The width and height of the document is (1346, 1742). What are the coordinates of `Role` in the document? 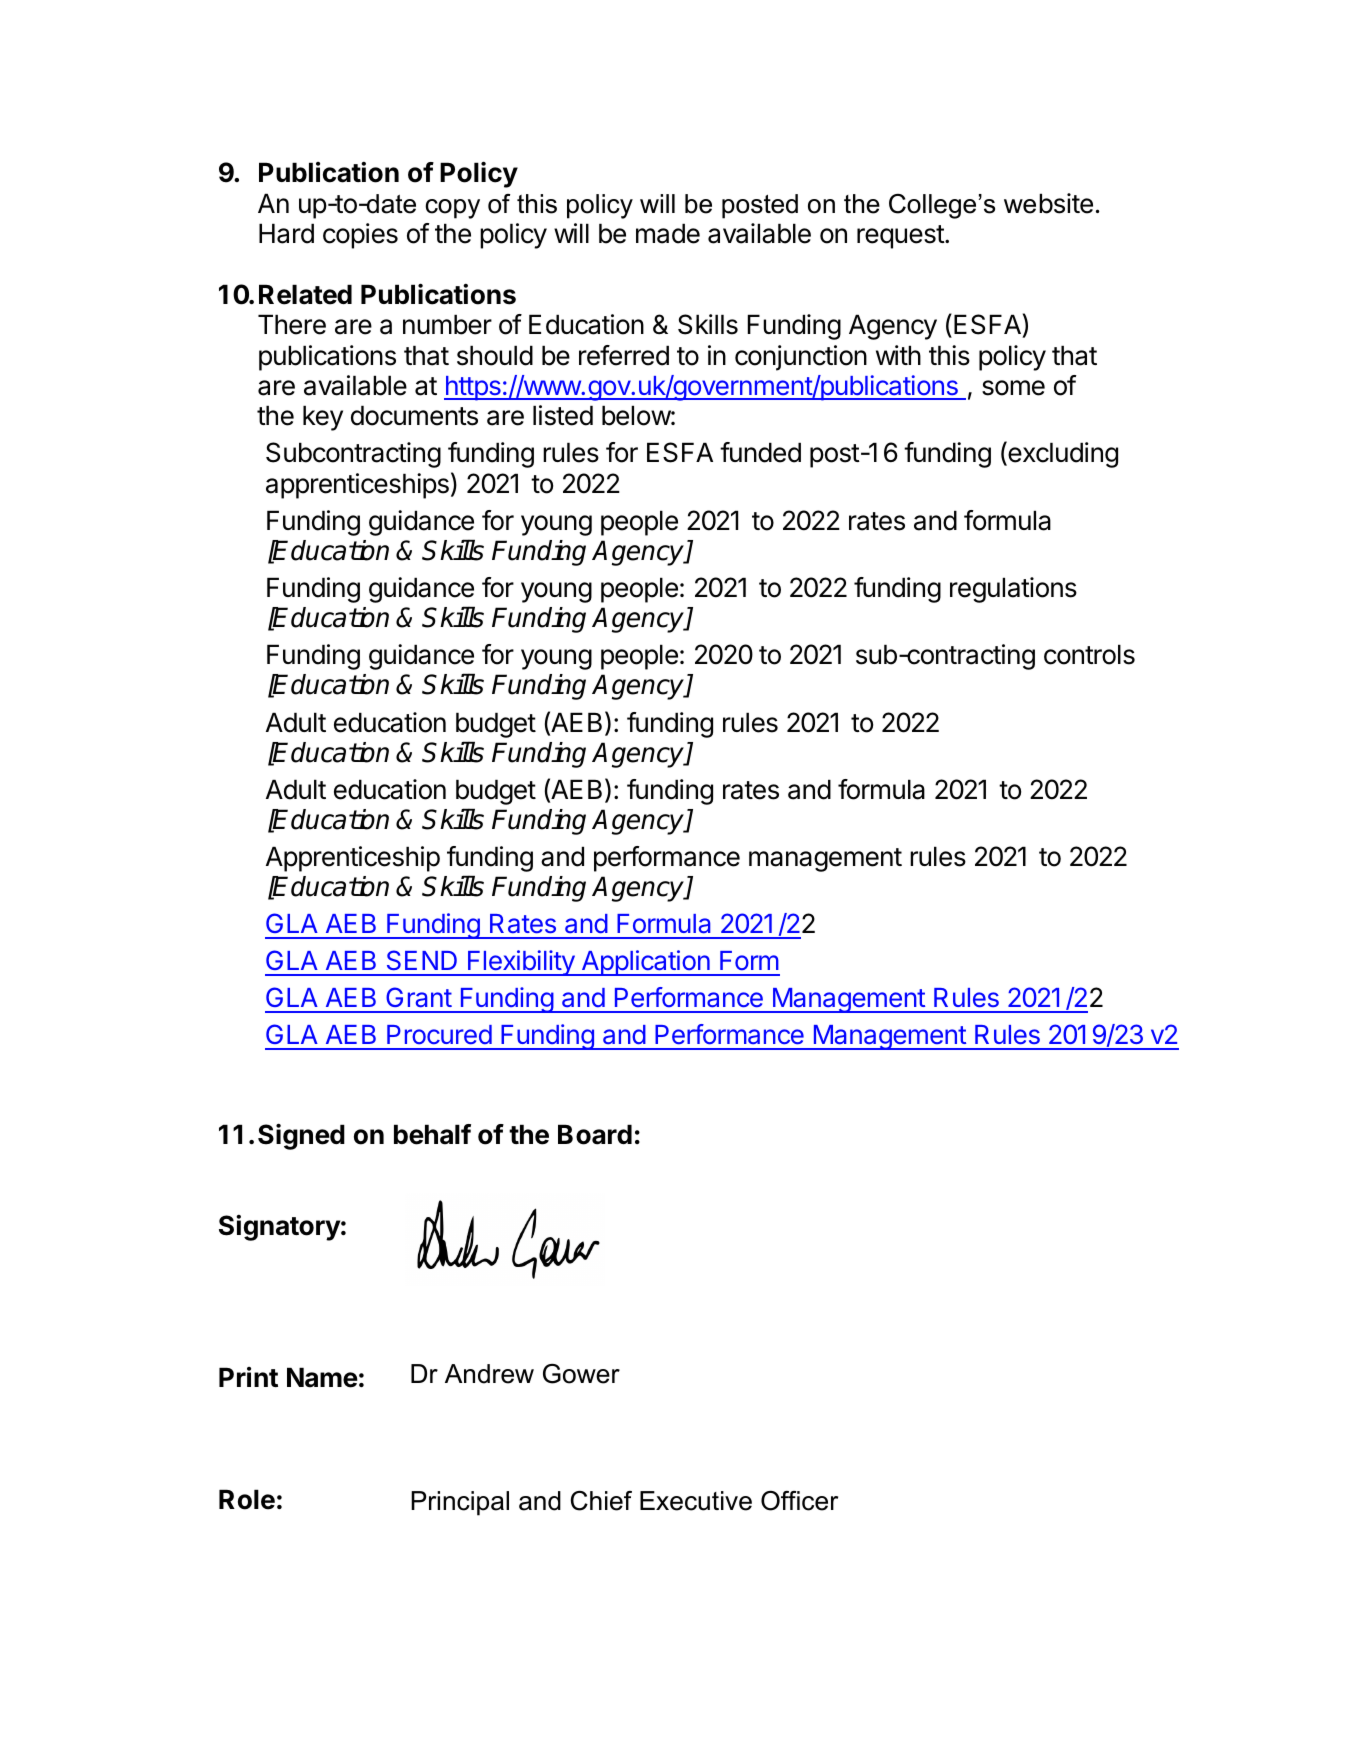 It's located at (247, 1499).
